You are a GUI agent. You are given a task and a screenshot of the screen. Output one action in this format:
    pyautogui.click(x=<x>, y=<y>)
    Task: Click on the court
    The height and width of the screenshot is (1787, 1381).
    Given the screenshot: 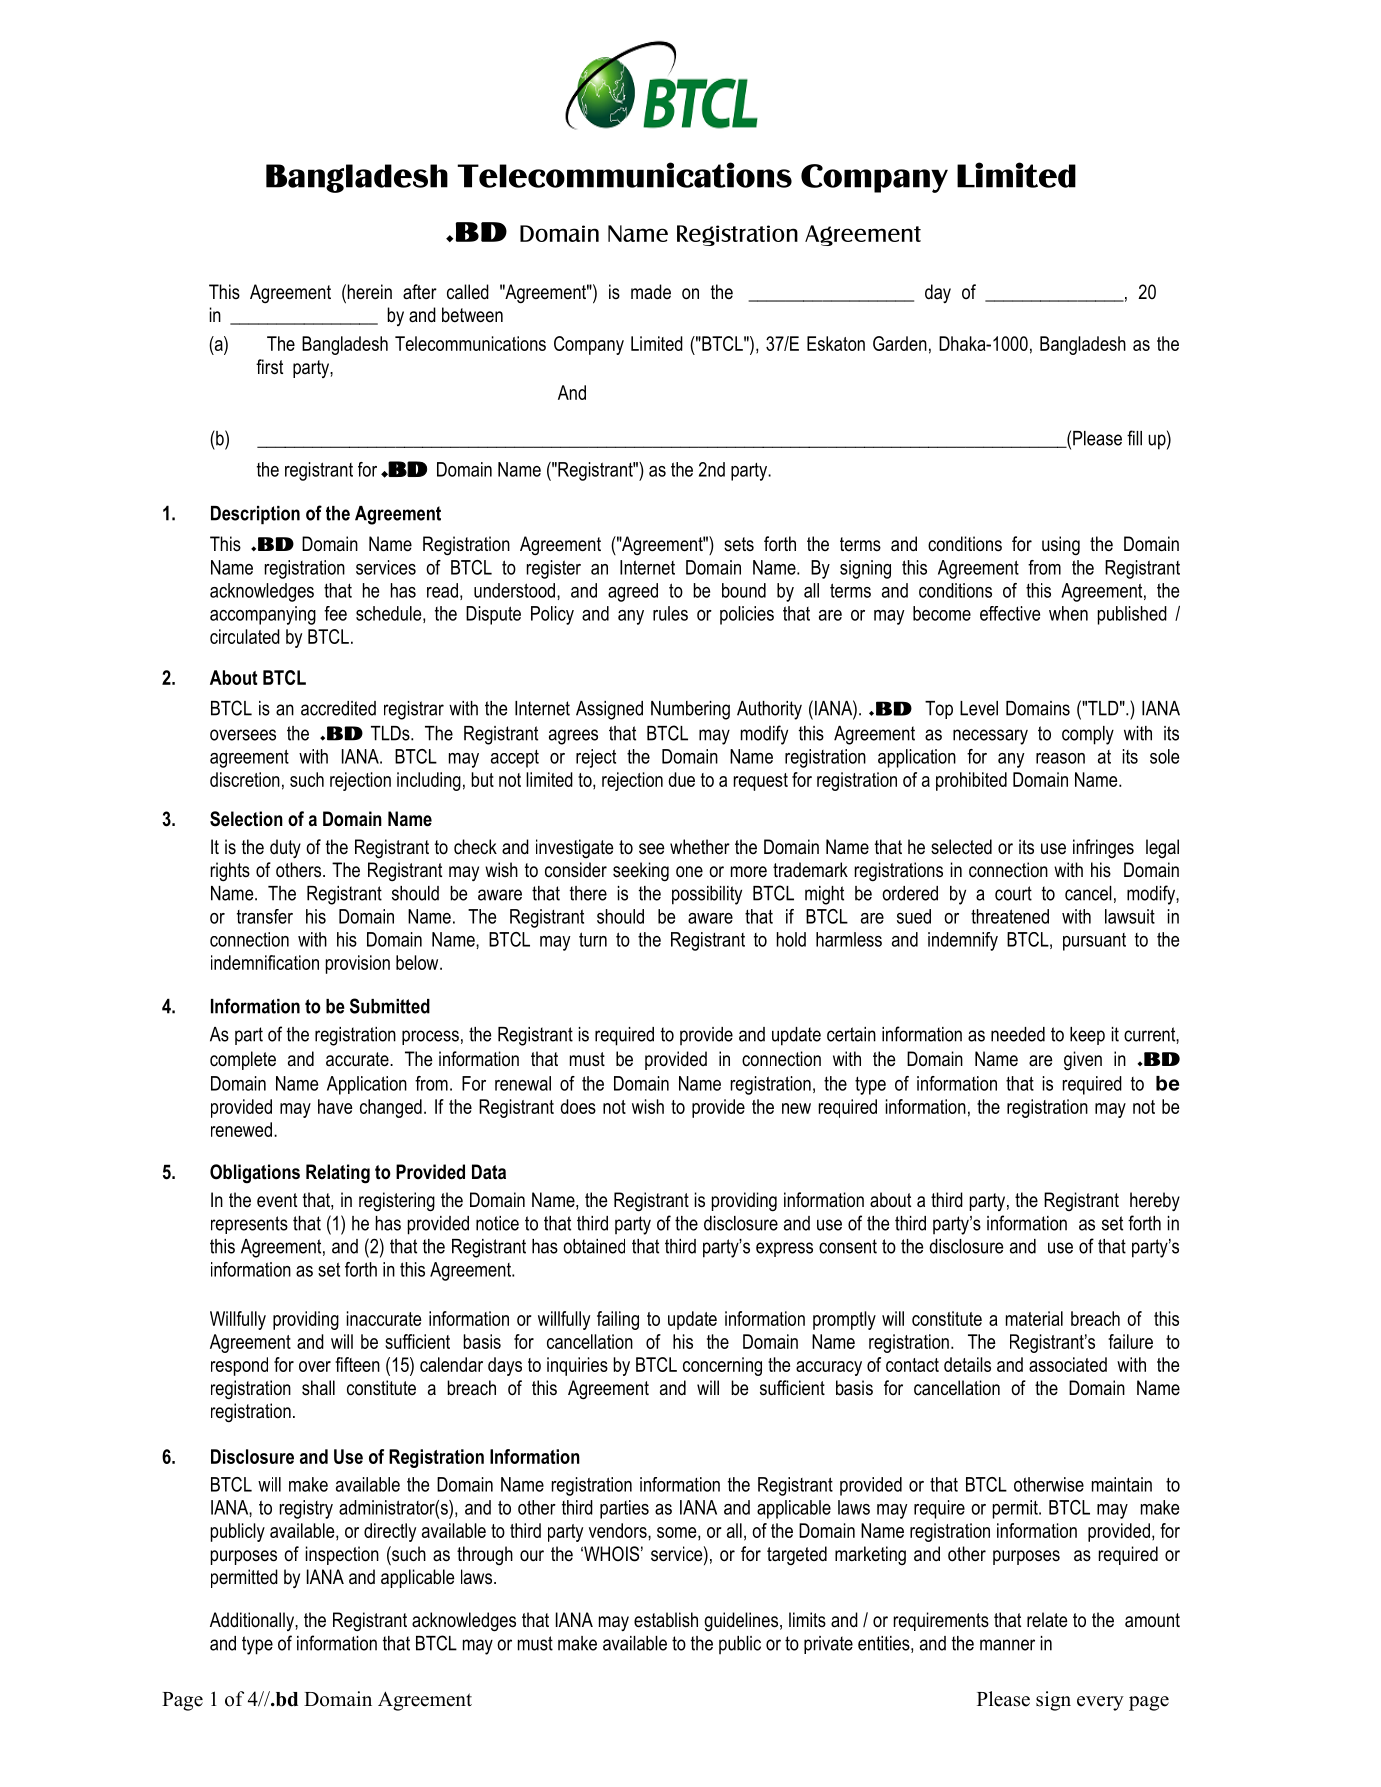 What is the action you would take?
    pyautogui.click(x=1013, y=893)
